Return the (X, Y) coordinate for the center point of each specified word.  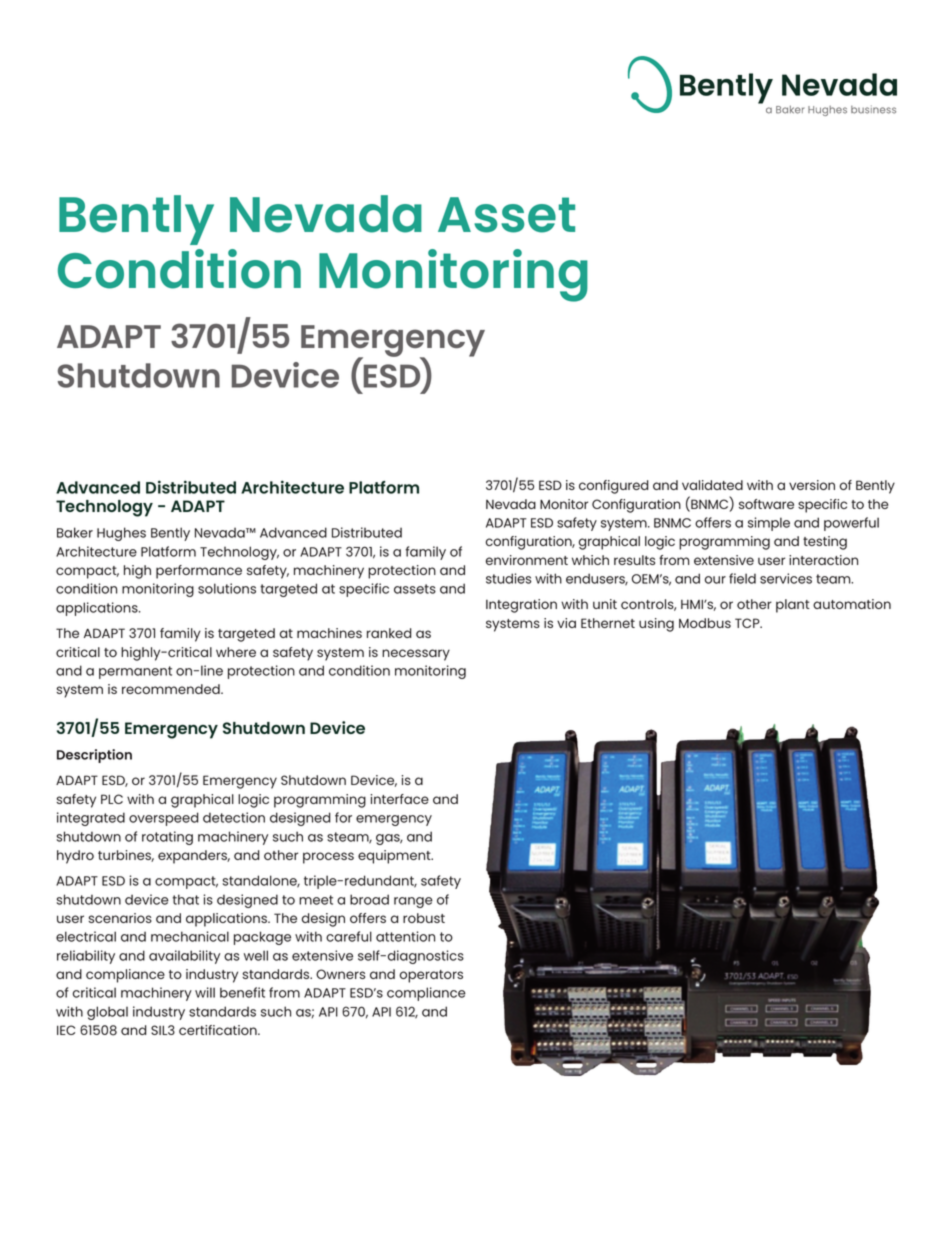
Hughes (121, 534)
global (107, 1013)
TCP (748, 623)
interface (400, 799)
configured (614, 487)
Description (94, 756)
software (766, 504)
